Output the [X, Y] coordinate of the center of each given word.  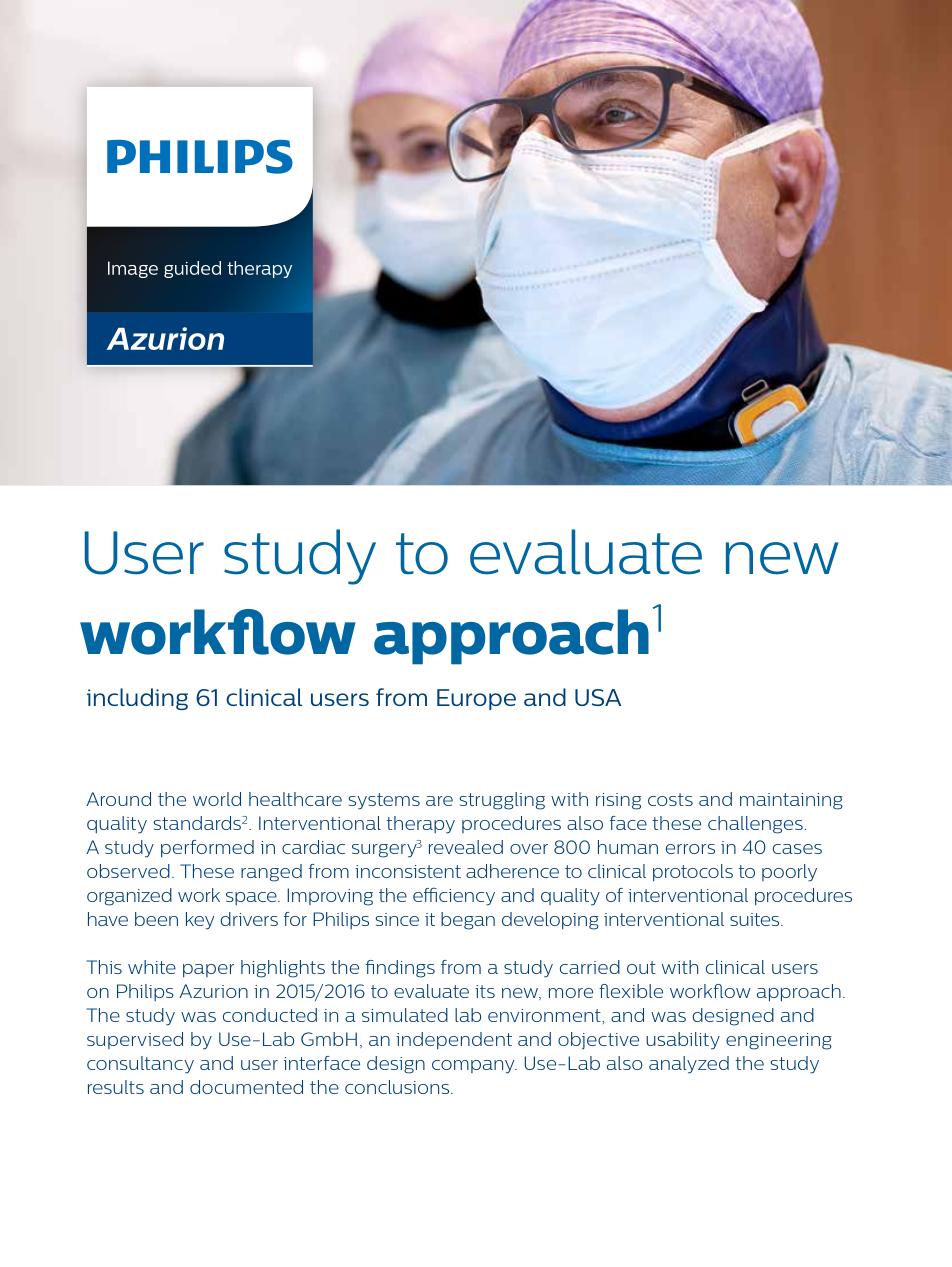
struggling [502, 801]
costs [670, 799]
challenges [755, 825]
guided [192, 269]
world [217, 799]
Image [133, 269]
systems [384, 801]
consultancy [140, 1065]
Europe [476, 699]
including [137, 699]
